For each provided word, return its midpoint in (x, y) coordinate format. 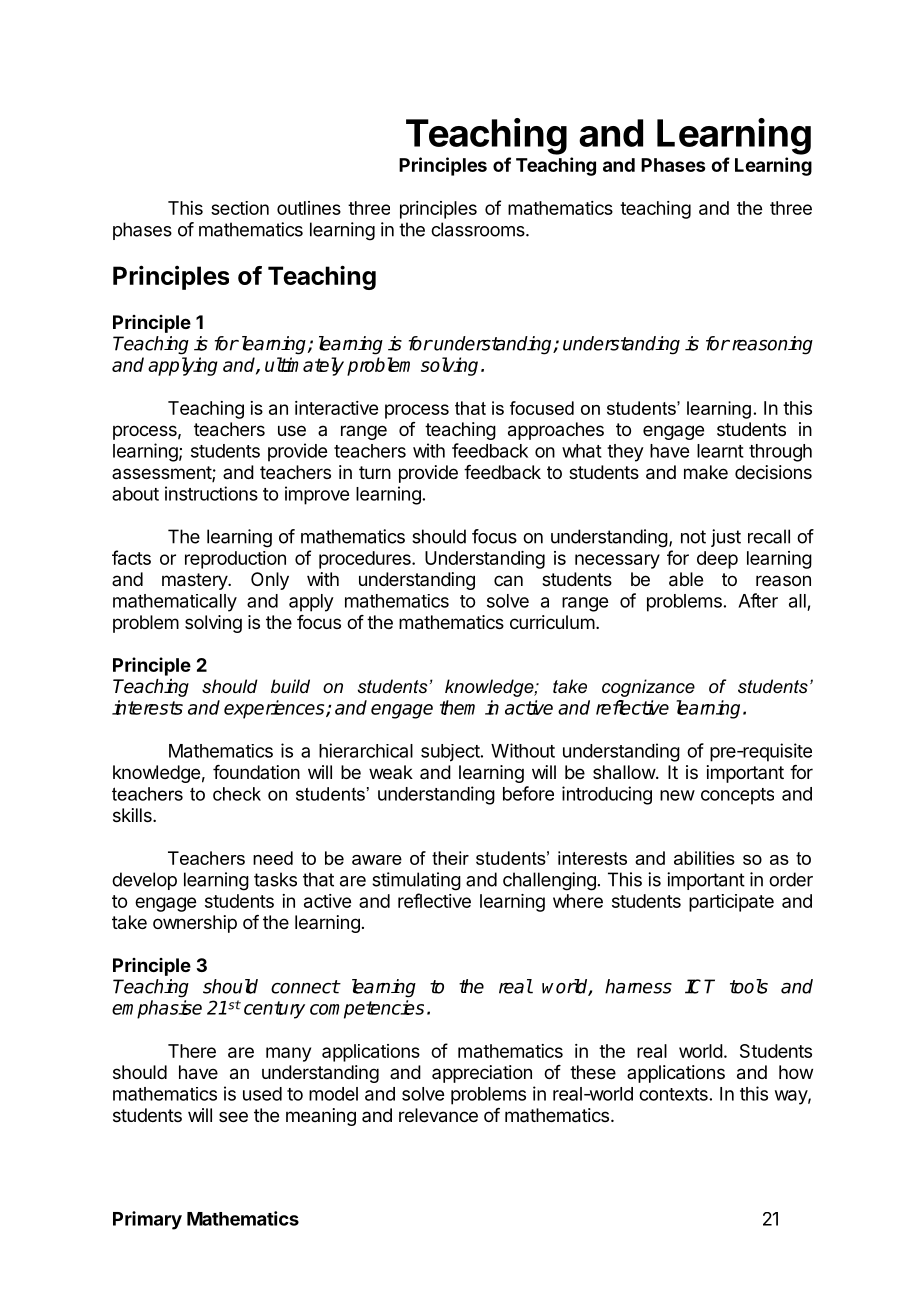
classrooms (479, 229)
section (240, 208)
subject (450, 753)
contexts (673, 1094)
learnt (720, 451)
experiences (275, 709)
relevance (438, 1115)
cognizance (648, 688)
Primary (147, 1220)
